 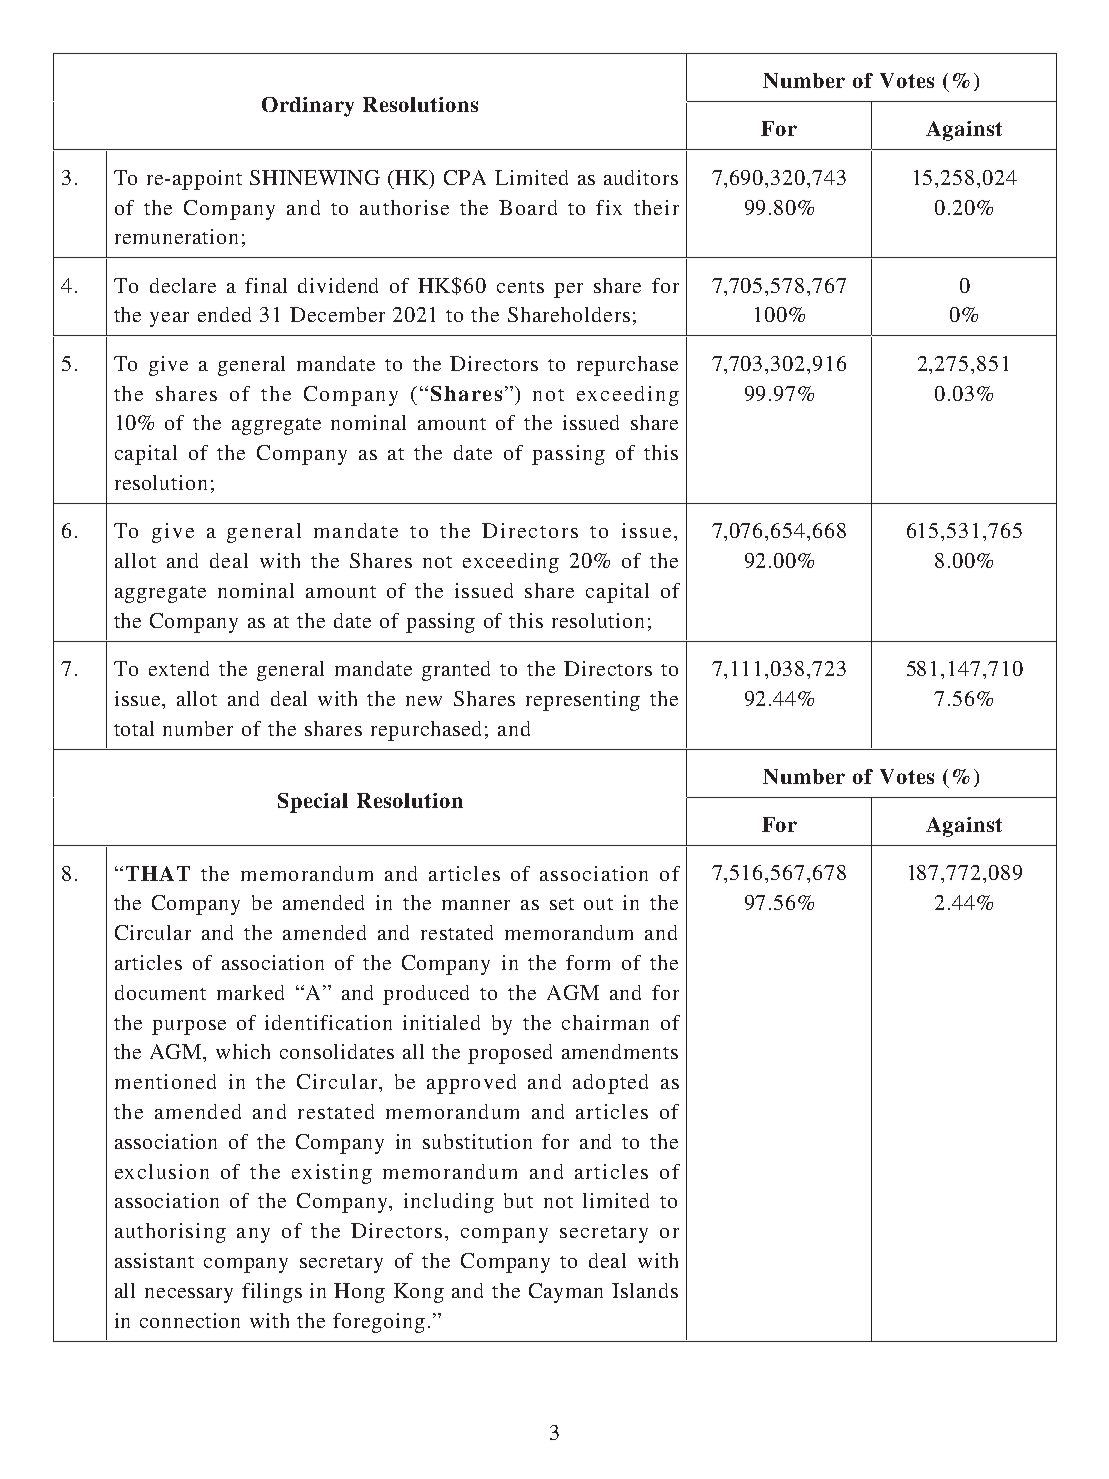 What do you see at coordinates (456, 671) in the document?
I see `granted` at bounding box center [456, 671].
